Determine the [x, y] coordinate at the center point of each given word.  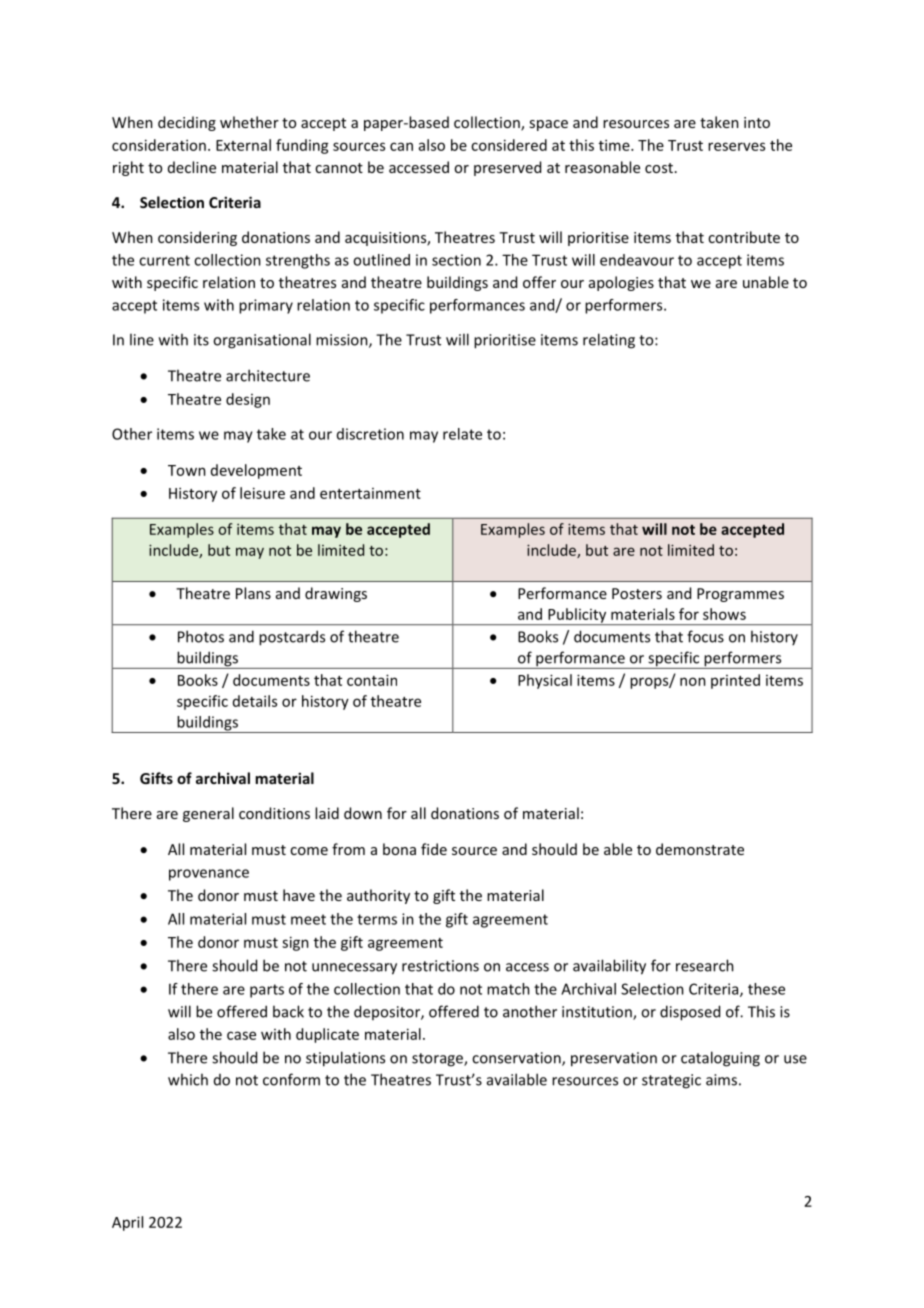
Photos [201, 636]
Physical [545, 681]
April [127, 1223]
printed [735, 681]
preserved [507, 168]
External [243, 145]
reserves [736, 146]
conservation [517, 1059]
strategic [671, 1081]
